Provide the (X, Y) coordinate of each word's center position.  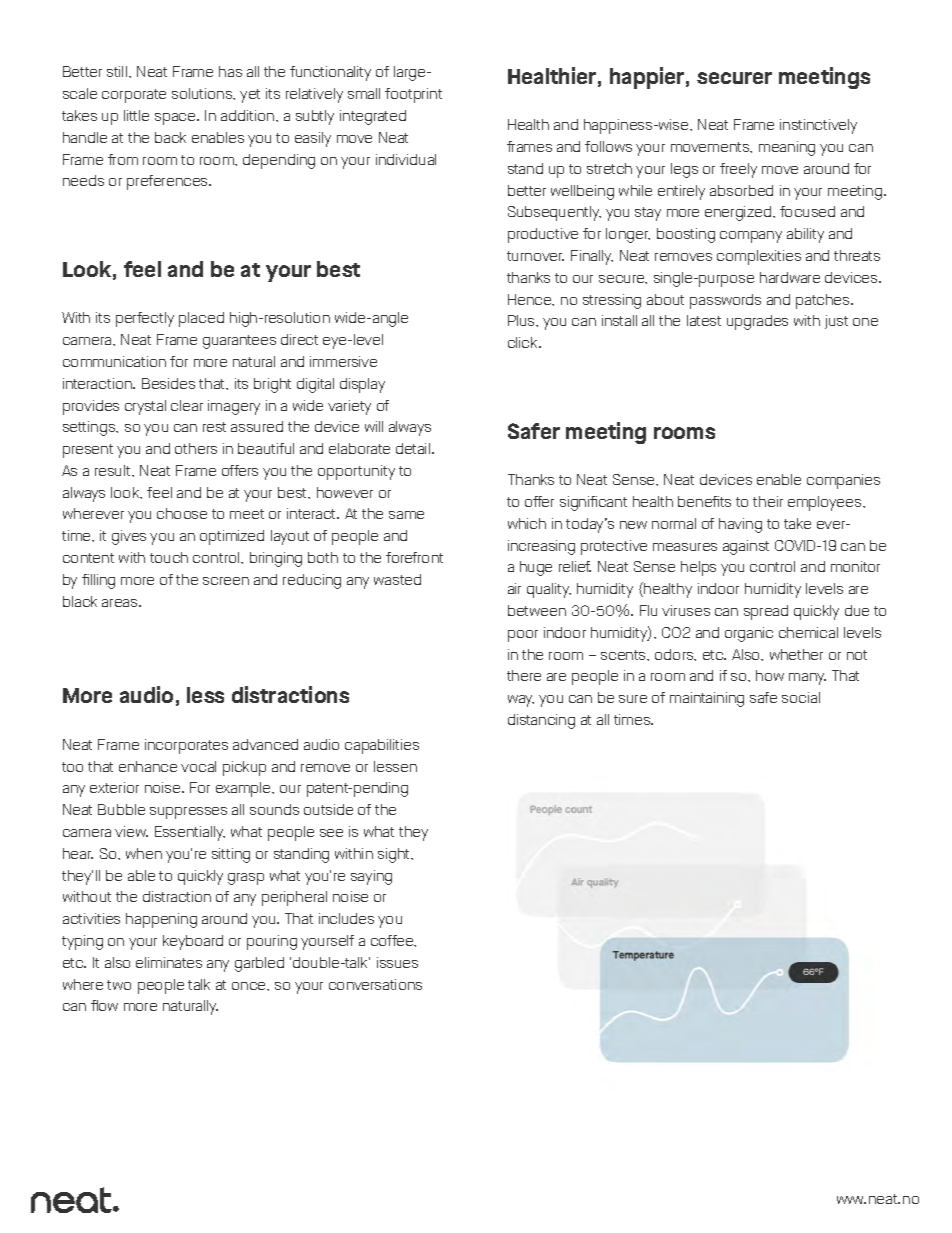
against (746, 547)
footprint (413, 95)
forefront (414, 557)
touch (169, 557)
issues (397, 962)
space (176, 119)
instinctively (818, 126)
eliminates (169, 962)
